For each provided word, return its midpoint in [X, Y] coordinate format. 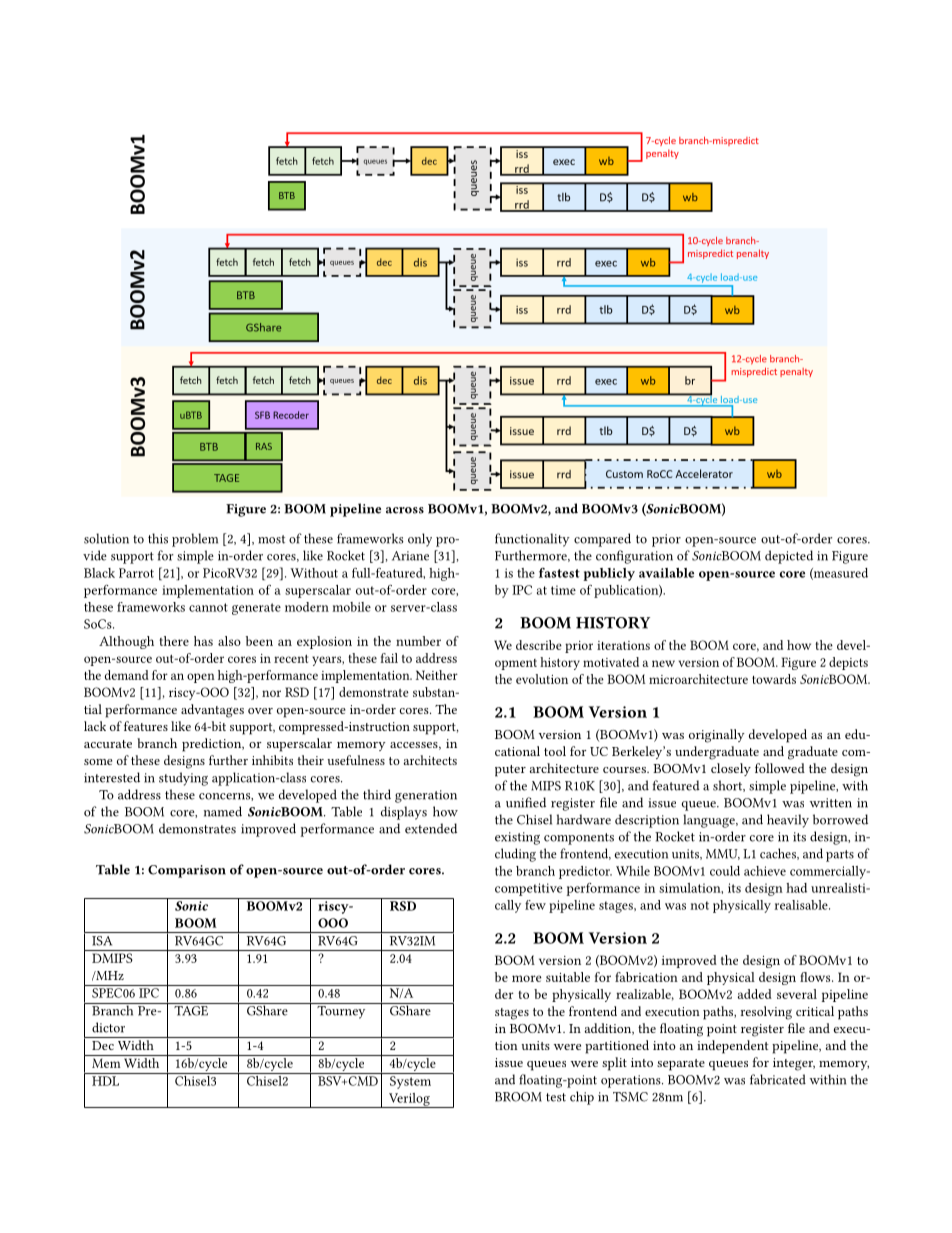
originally [717, 736]
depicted [789, 557]
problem [195, 540]
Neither [437, 675]
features [146, 726]
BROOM [518, 1097]
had [796, 888]
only [420, 540]
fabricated [778, 1079]
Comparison [187, 871]
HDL [105, 1081]
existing [517, 838]
